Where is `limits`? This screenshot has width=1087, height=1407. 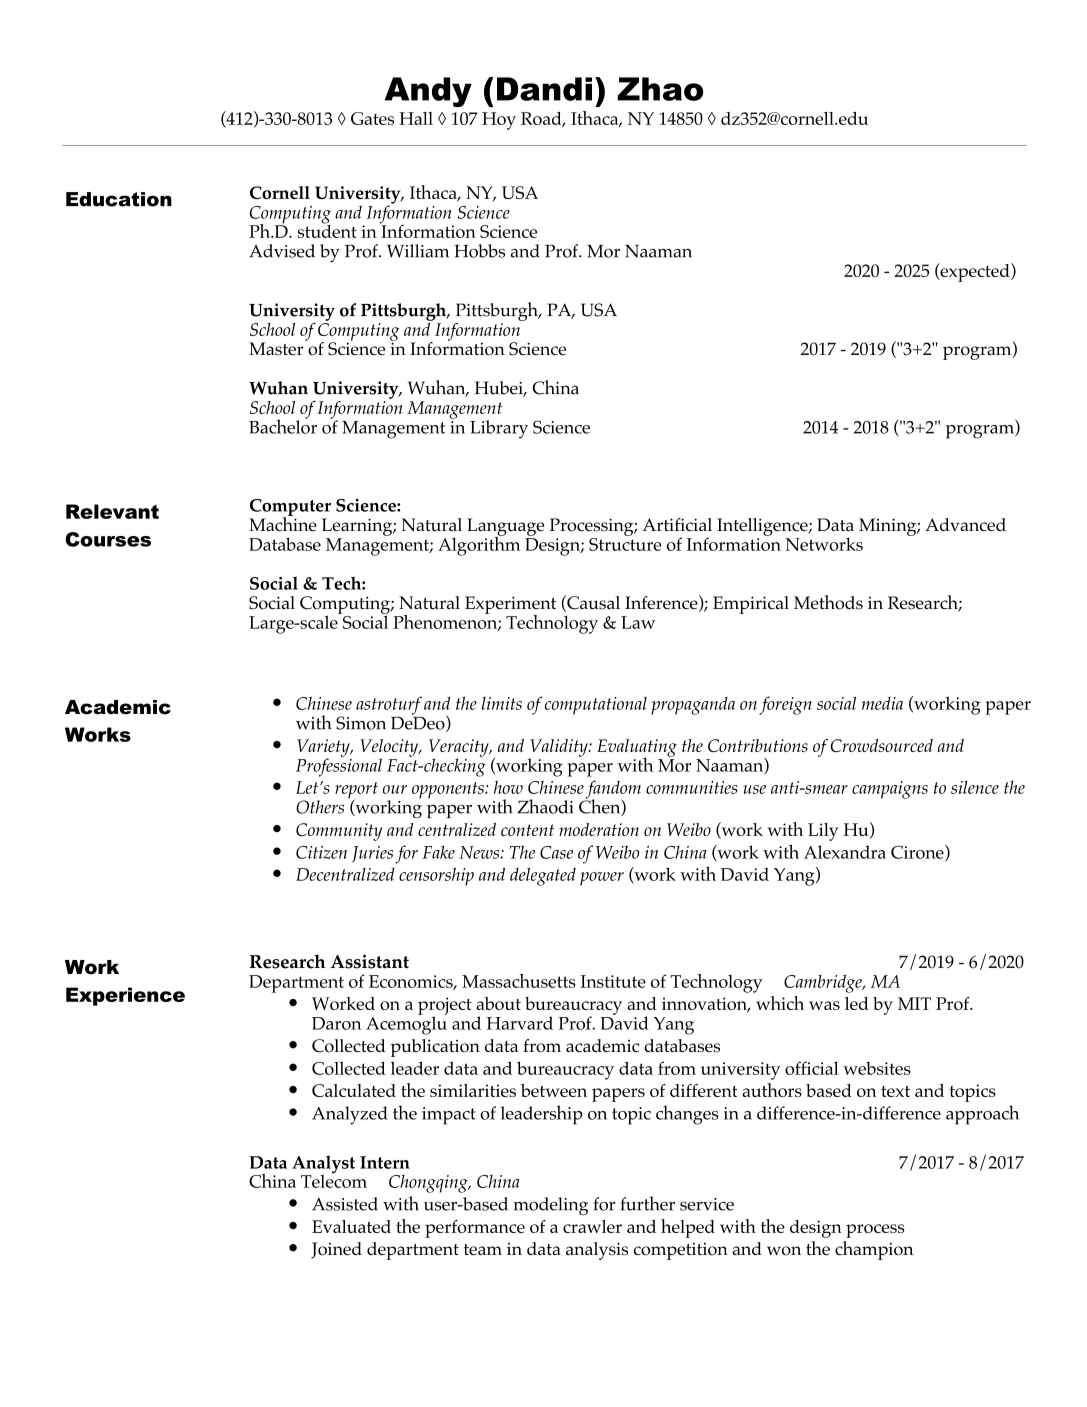
limits is located at coordinates (502, 703).
